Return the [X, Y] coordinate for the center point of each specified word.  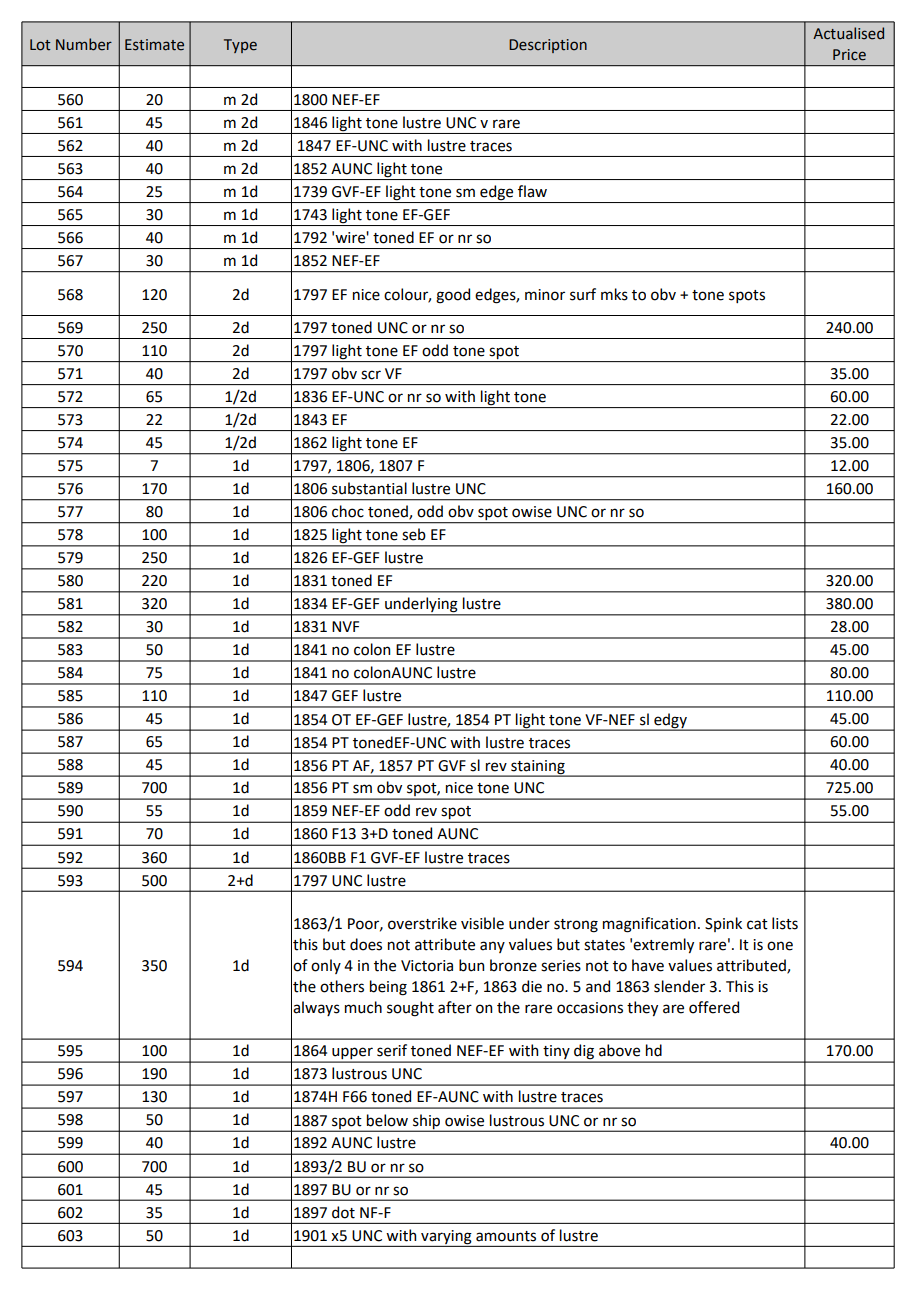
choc [348, 511]
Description [548, 46]
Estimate [154, 45]
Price [849, 55]
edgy [670, 721]
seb [414, 534]
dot [343, 1212]
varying [446, 1237]
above [619, 1050]
